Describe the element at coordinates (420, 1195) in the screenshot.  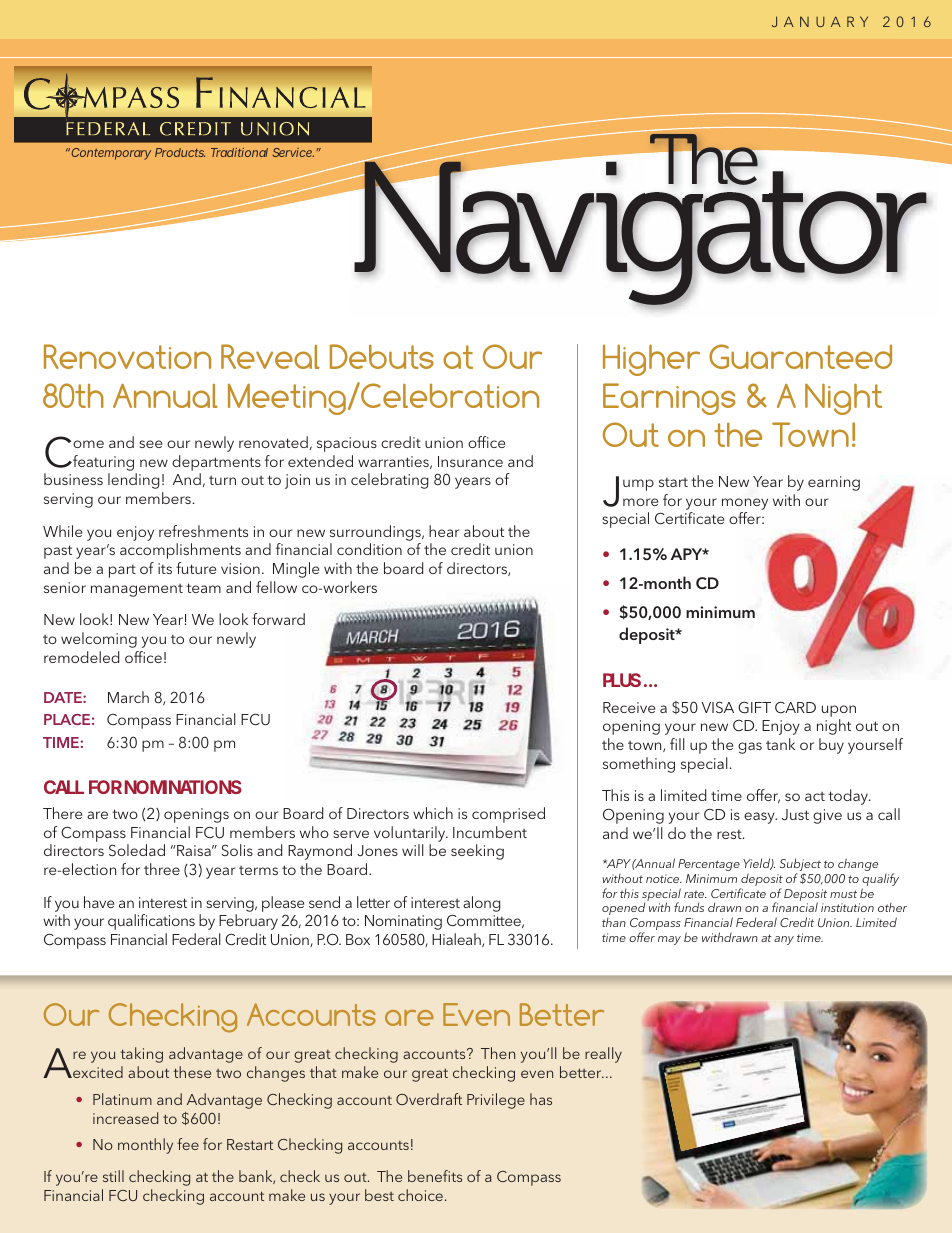
I see `choice` at that location.
